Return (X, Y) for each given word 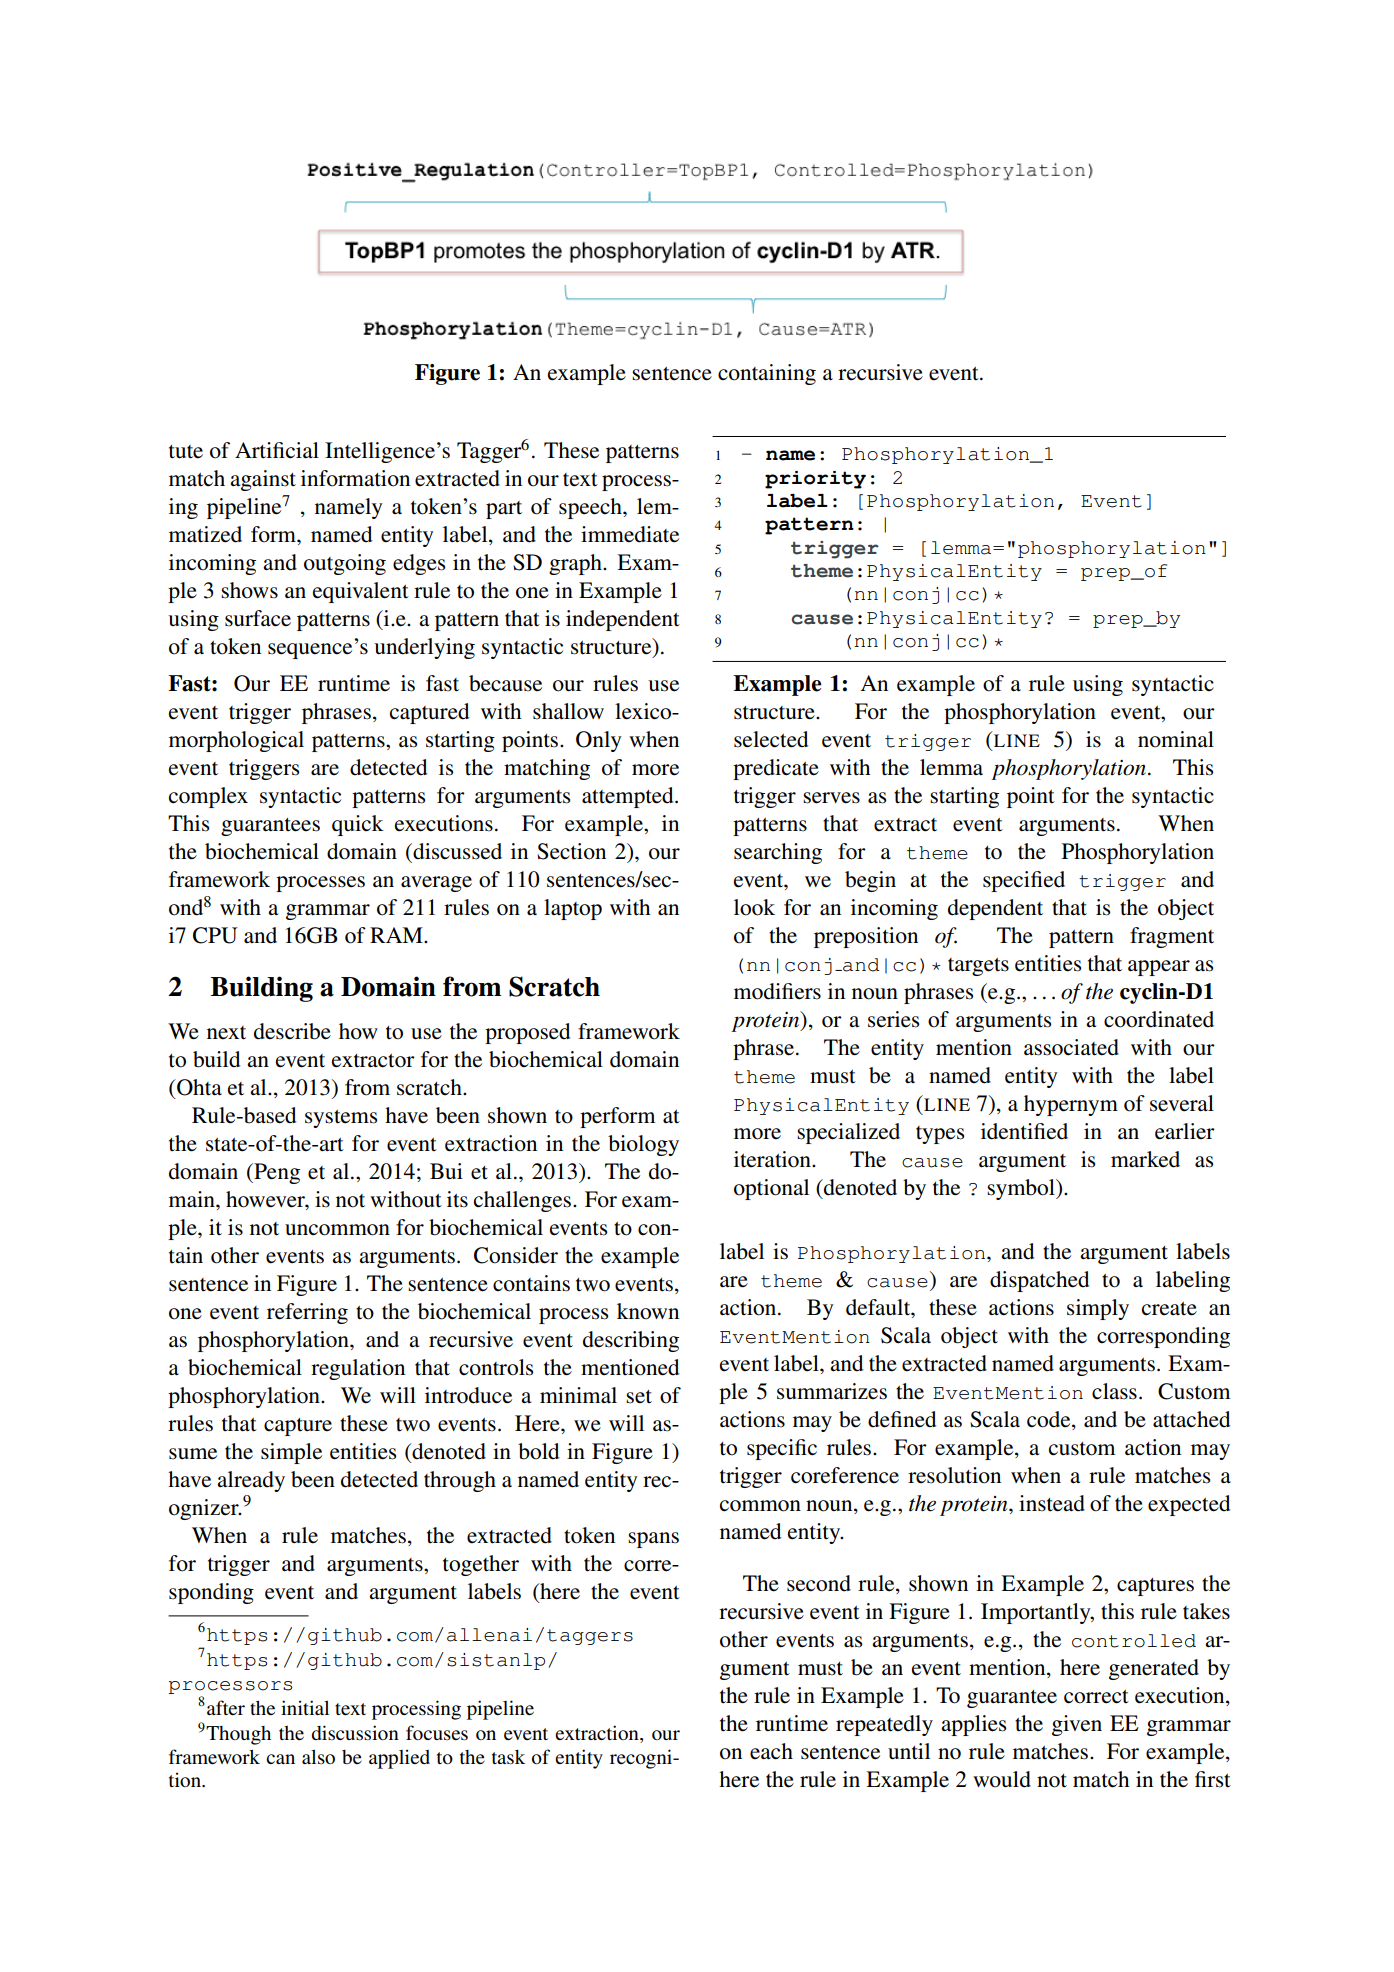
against (263, 480)
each (771, 1751)
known (648, 1311)
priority (815, 480)
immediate (630, 534)
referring (307, 1313)
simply (1098, 1309)
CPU (215, 935)
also (318, 1757)
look (754, 907)
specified (1024, 881)
